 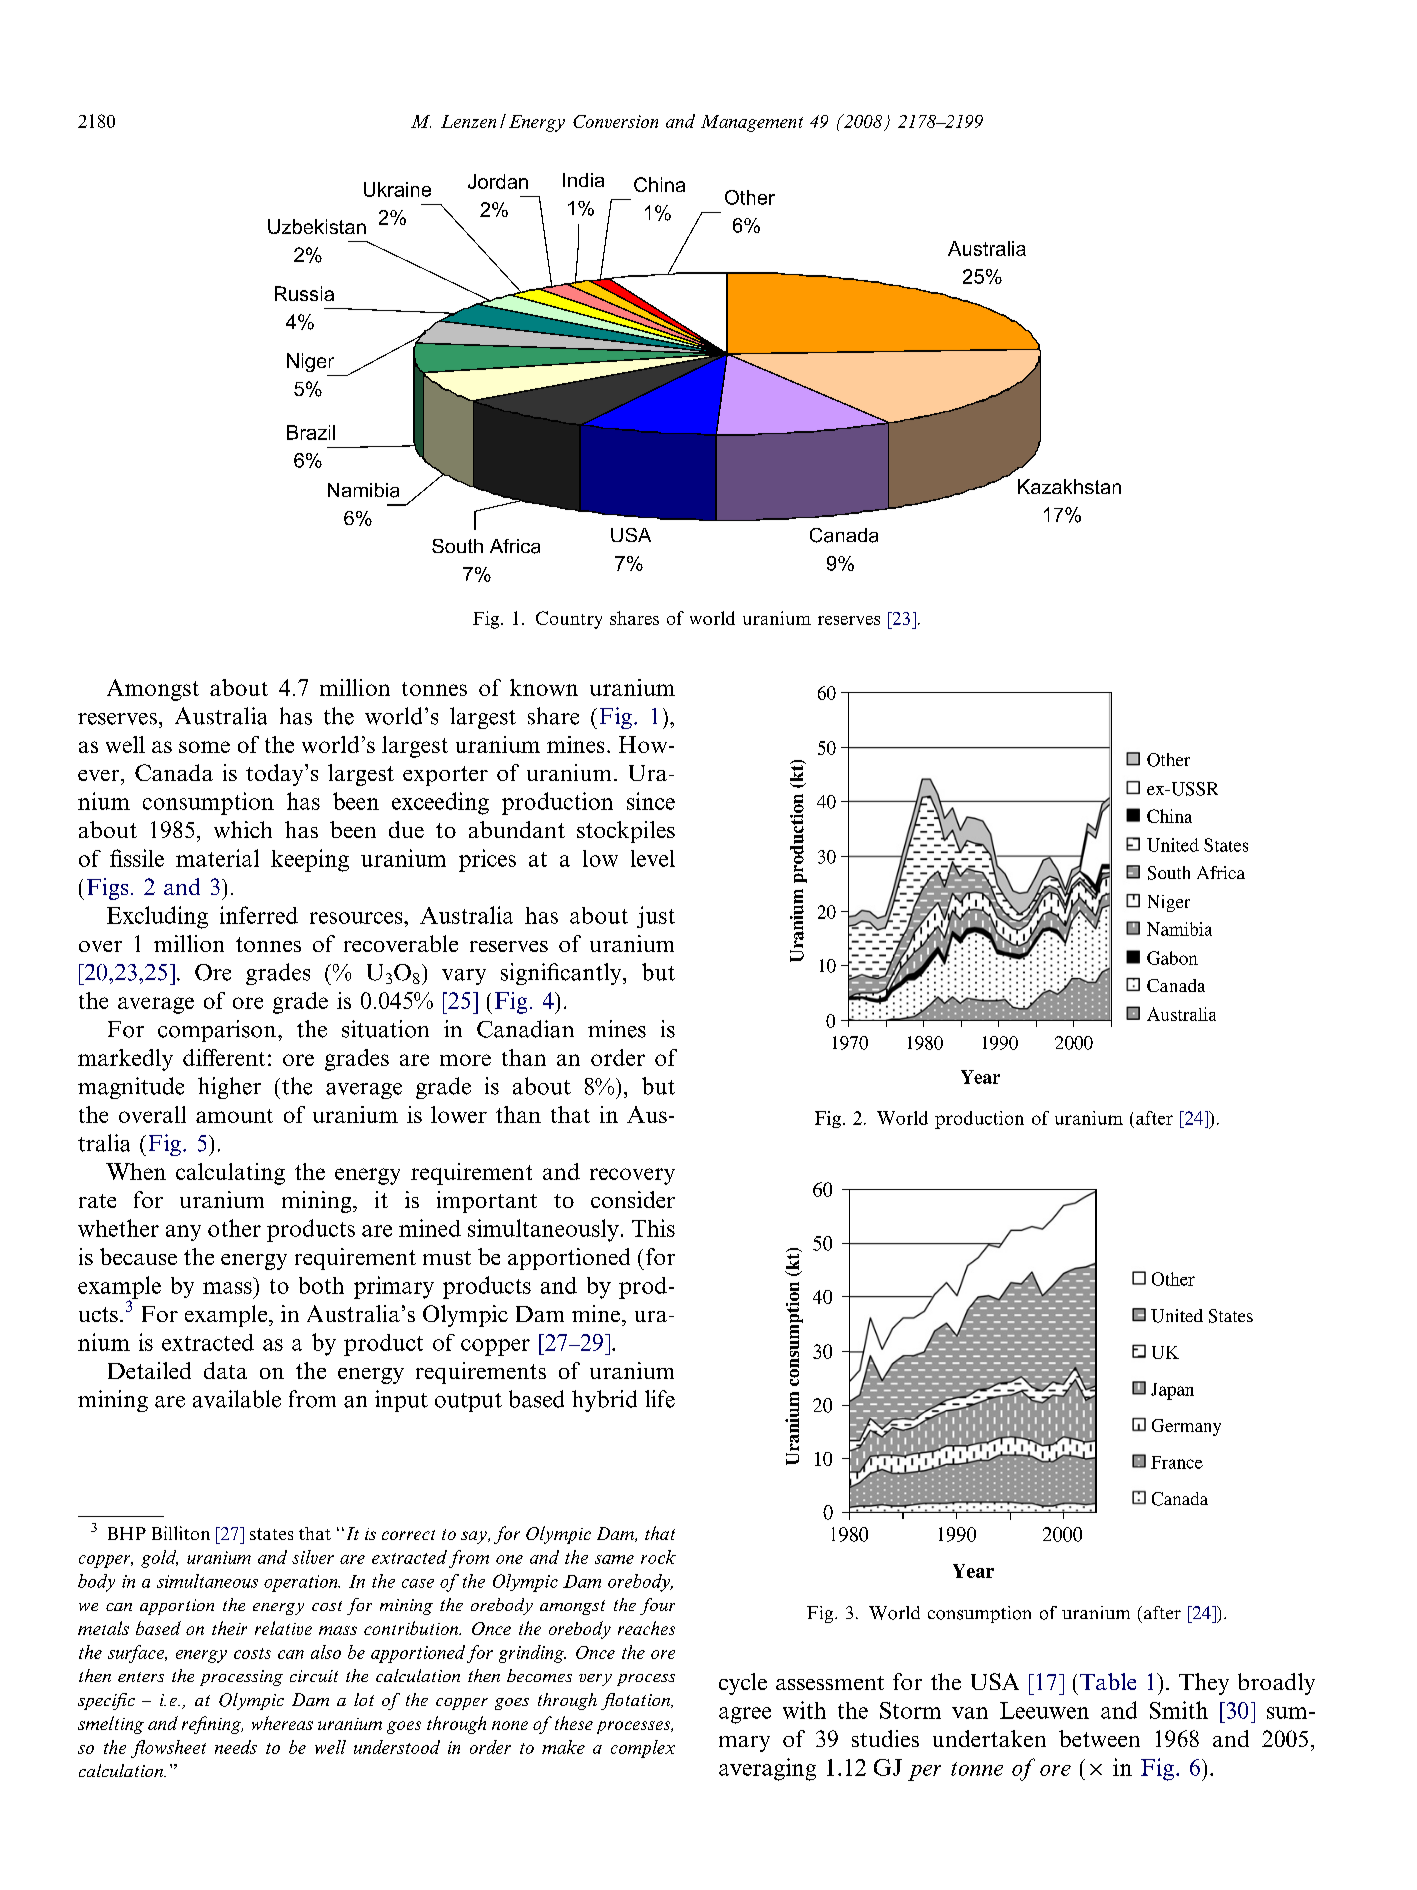 What do you see at coordinates (752, 123) in the screenshot?
I see `Management` at bounding box center [752, 123].
